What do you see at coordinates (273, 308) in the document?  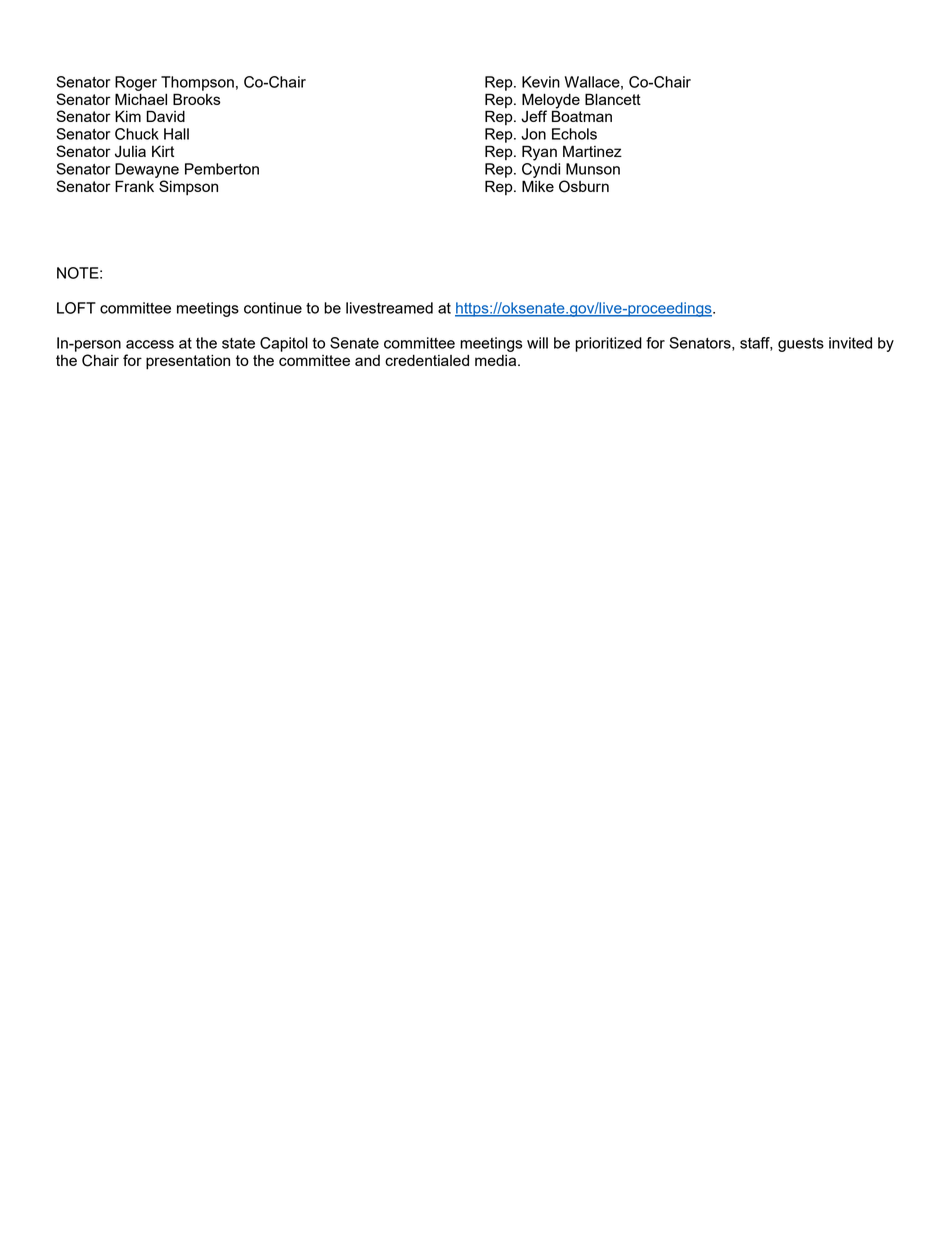 I see `continue` at bounding box center [273, 308].
